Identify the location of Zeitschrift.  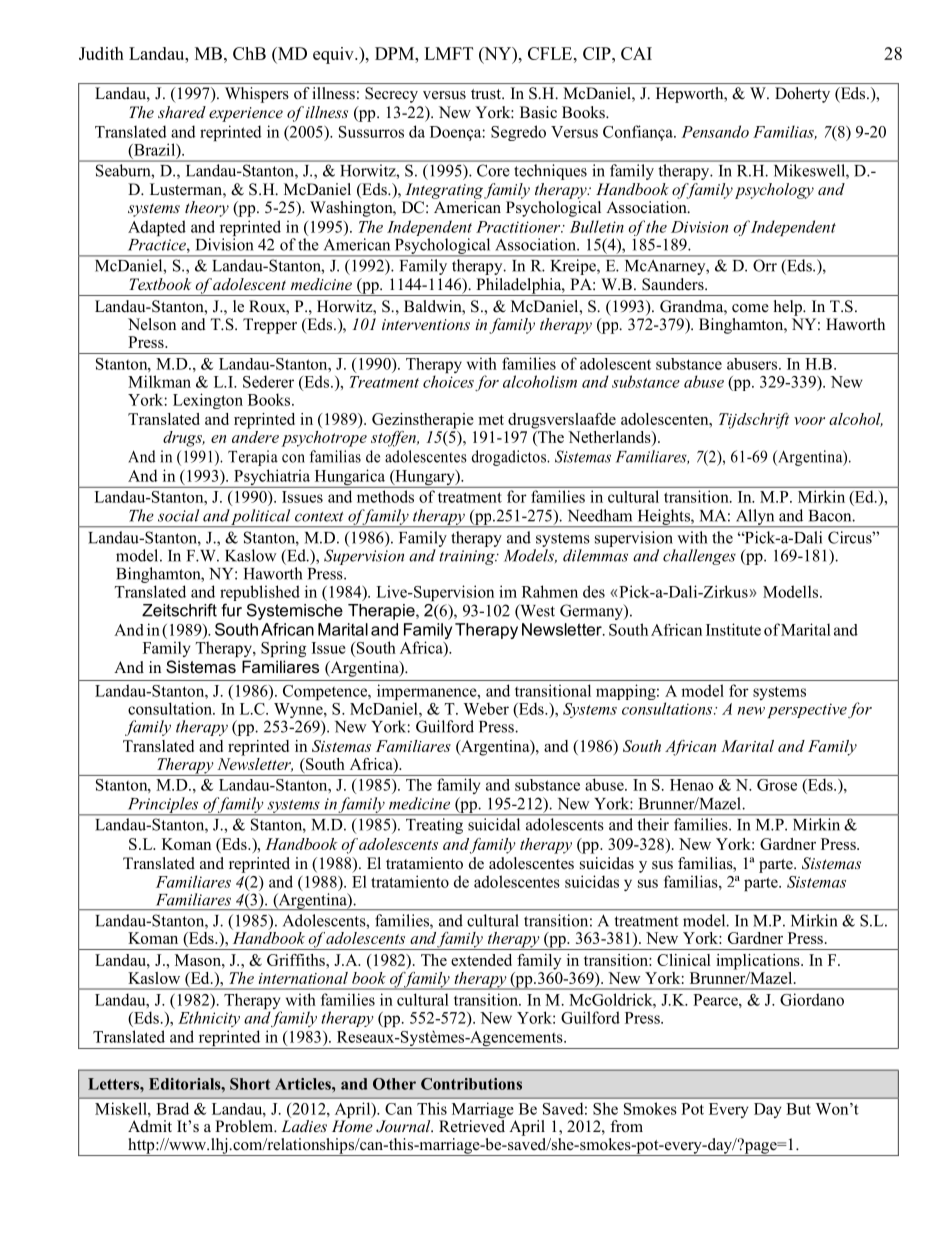
(179, 610).
